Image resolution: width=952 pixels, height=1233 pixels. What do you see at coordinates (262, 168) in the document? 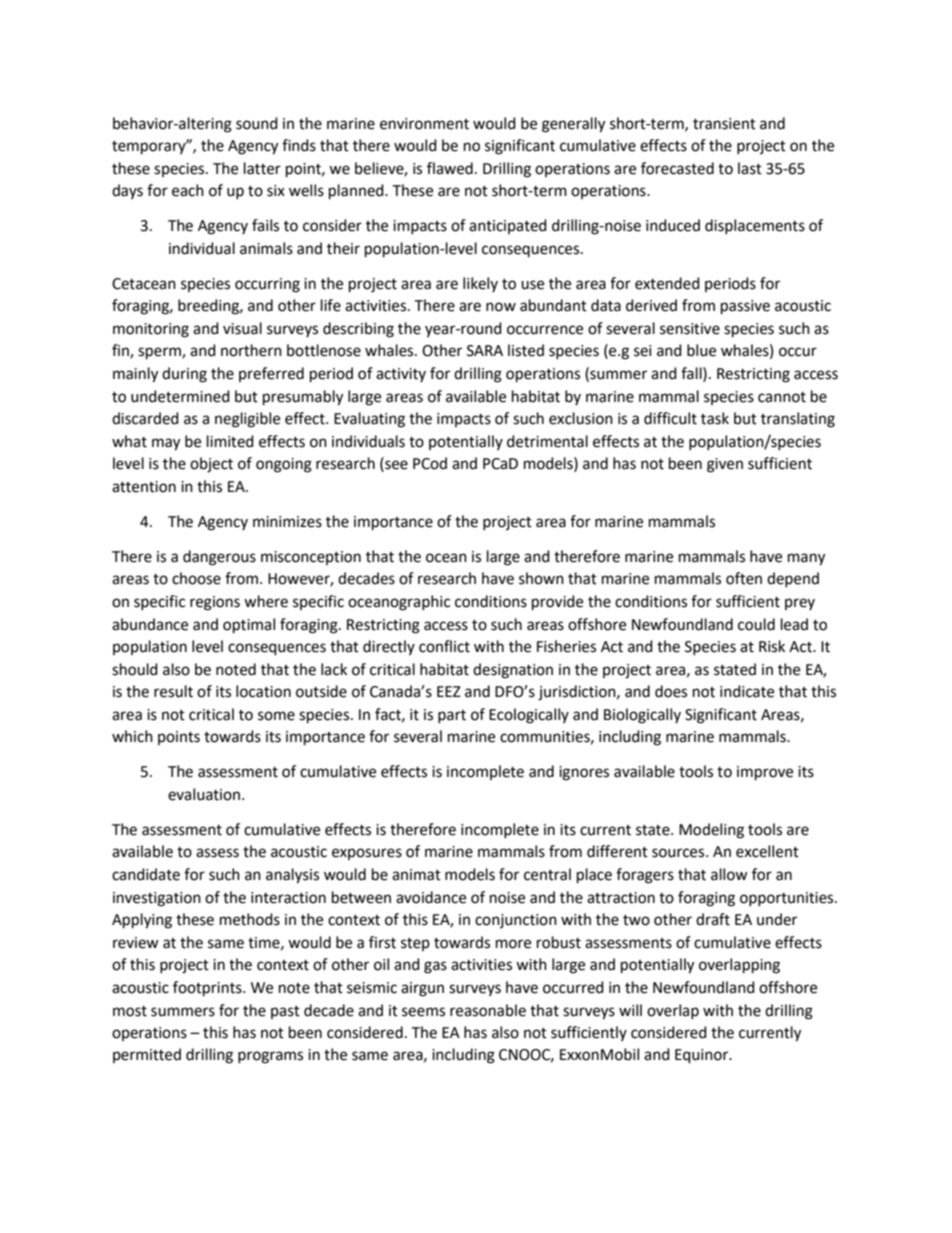
I see `latter` at bounding box center [262, 168].
